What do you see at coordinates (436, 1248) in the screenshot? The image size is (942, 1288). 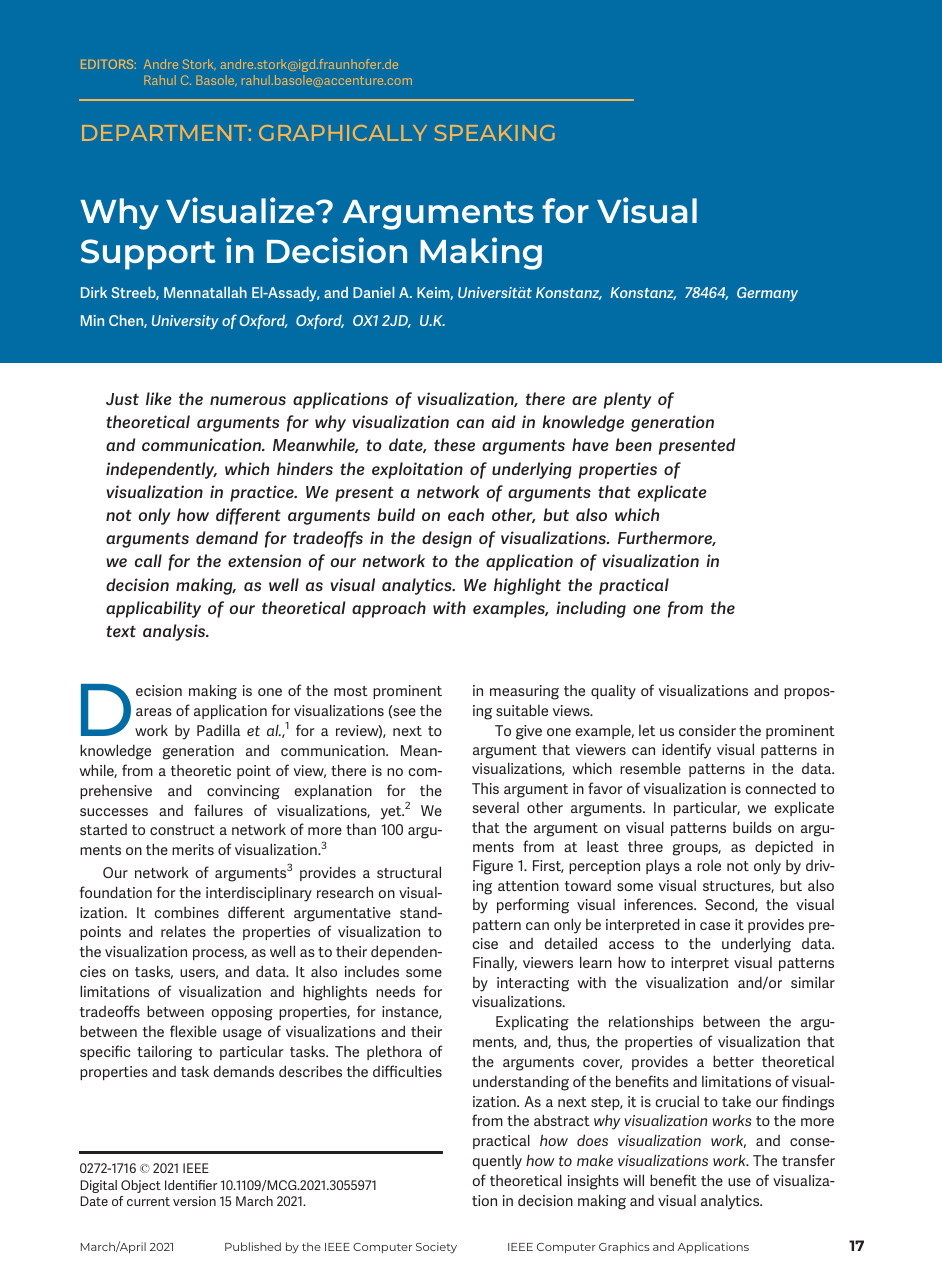 I see `Society` at bounding box center [436, 1248].
